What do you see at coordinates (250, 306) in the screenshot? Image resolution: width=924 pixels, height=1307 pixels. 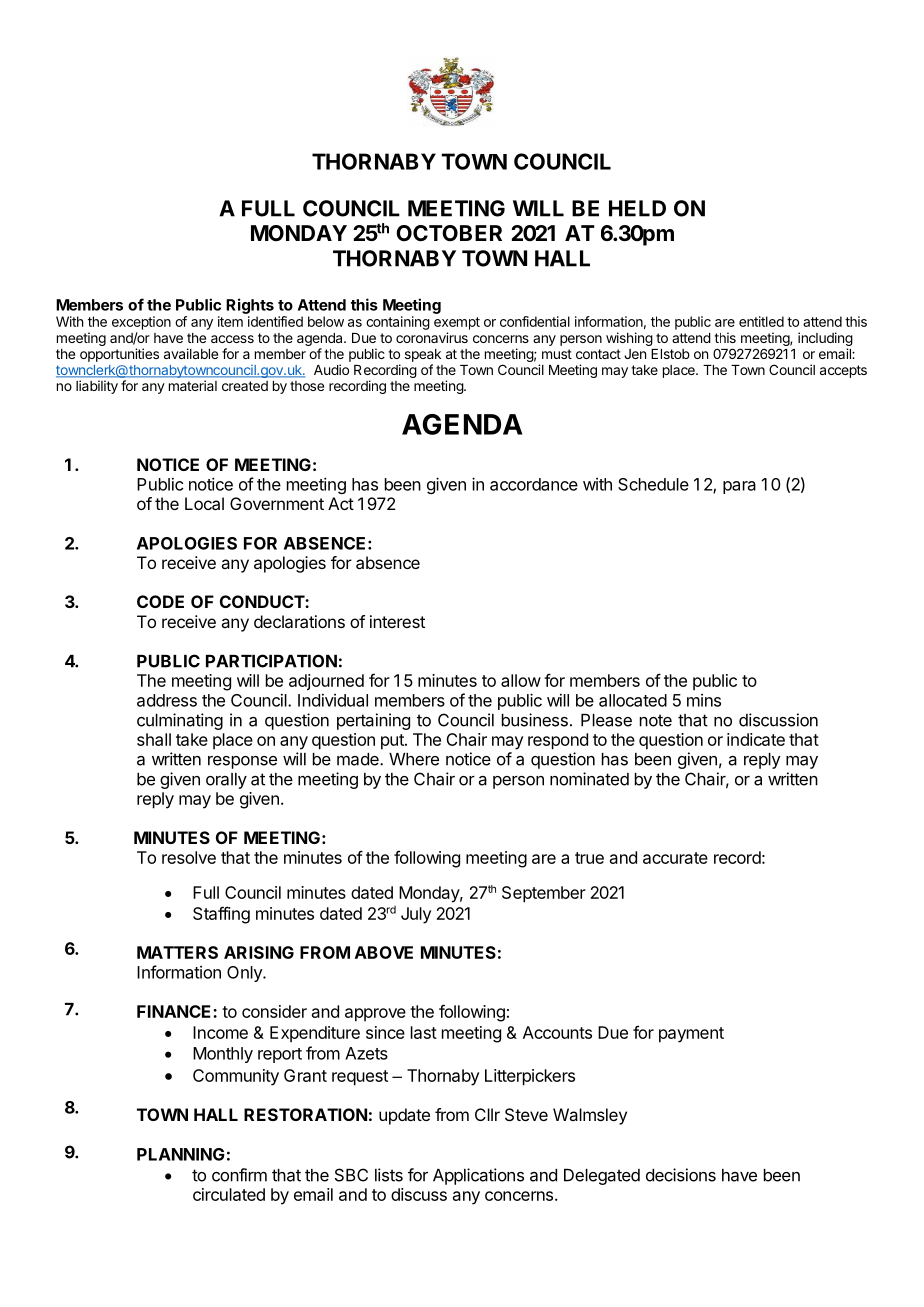 I see `Rights` at bounding box center [250, 306].
